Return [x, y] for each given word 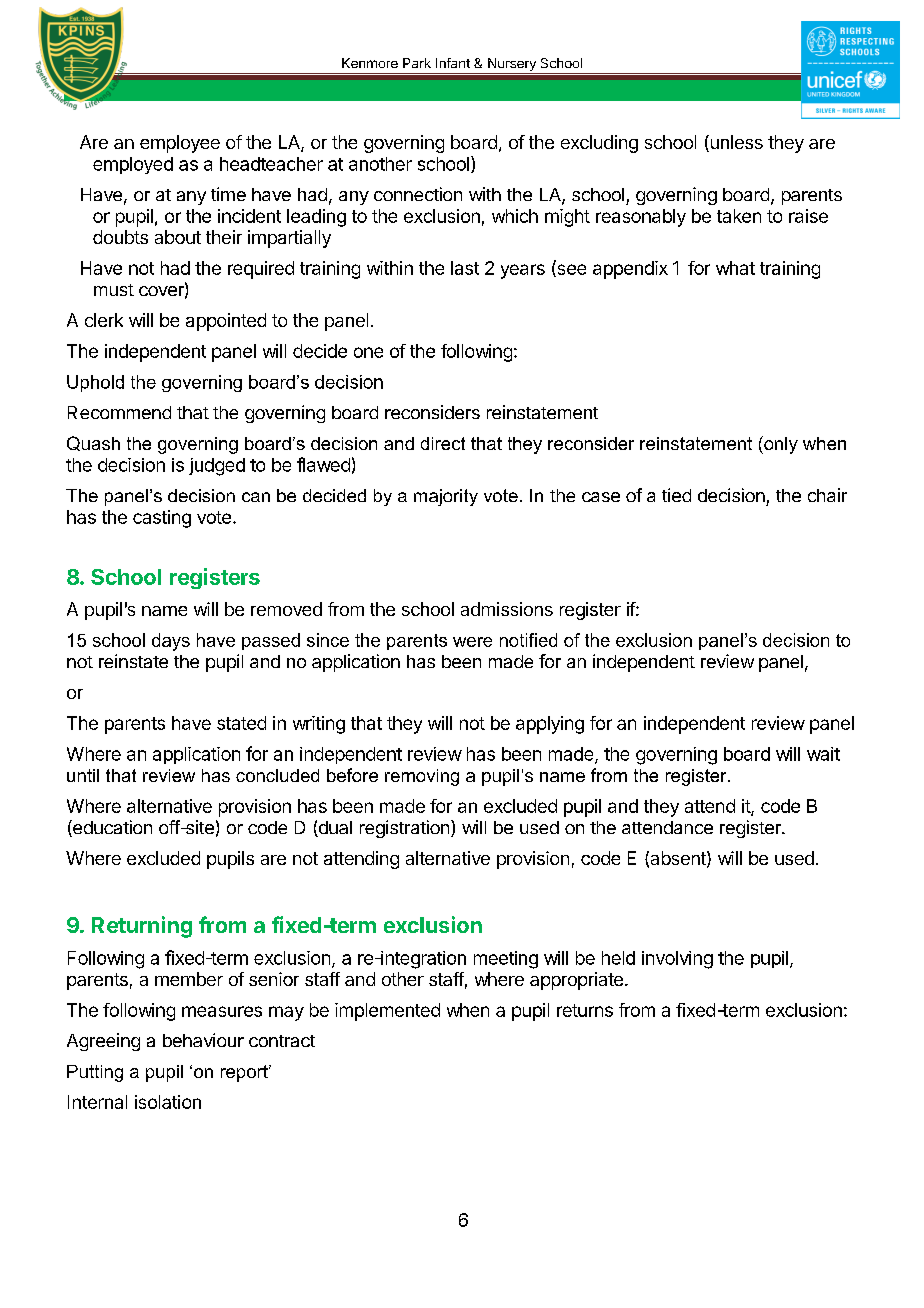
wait [823, 754]
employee [180, 144]
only [780, 445]
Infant [453, 63]
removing [422, 777]
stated [241, 723]
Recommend [119, 412]
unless [735, 143]
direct [443, 443]
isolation [168, 1102]
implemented [387, 1012]
